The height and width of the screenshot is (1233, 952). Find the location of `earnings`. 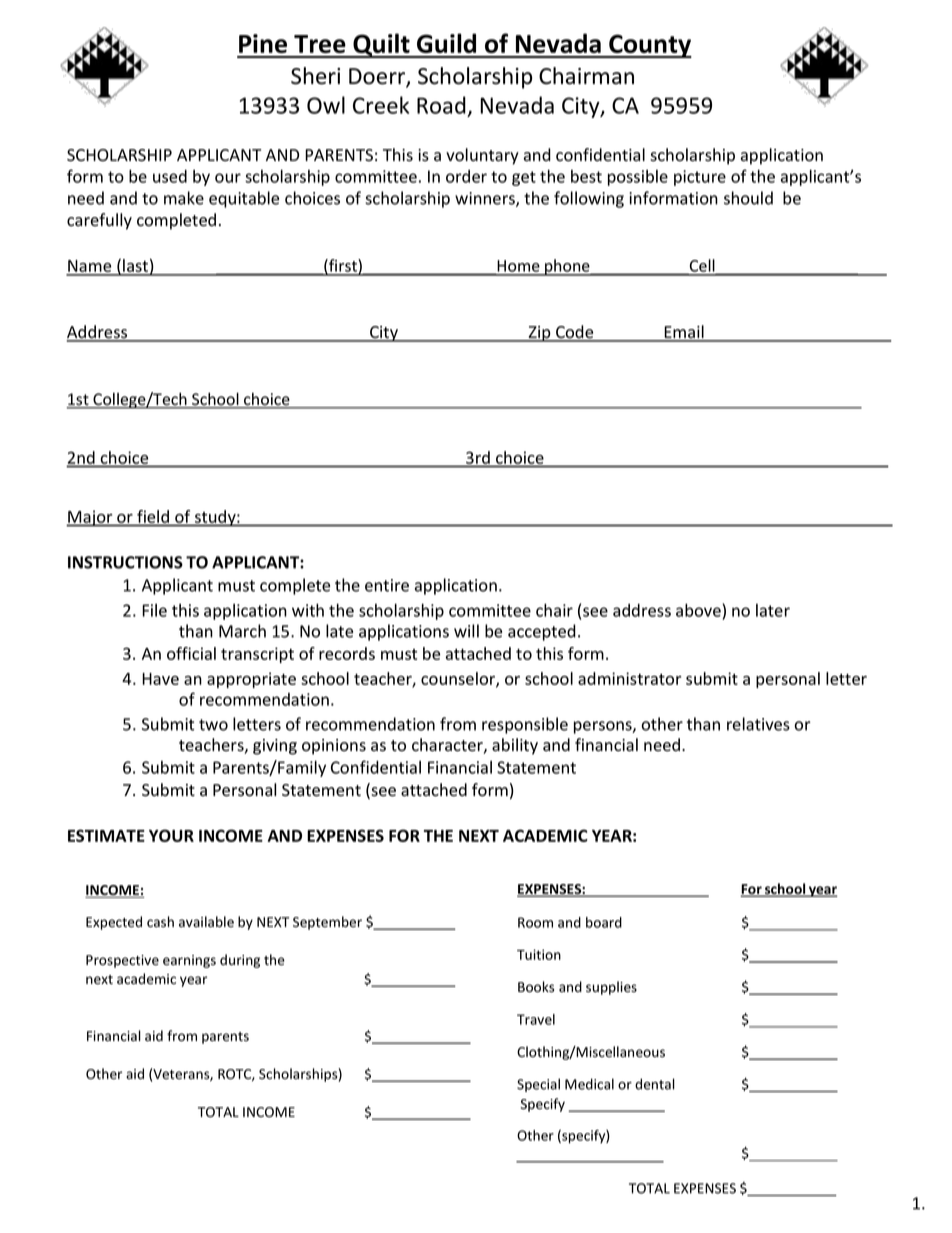

earnings is located at coordinates (189, 961).
